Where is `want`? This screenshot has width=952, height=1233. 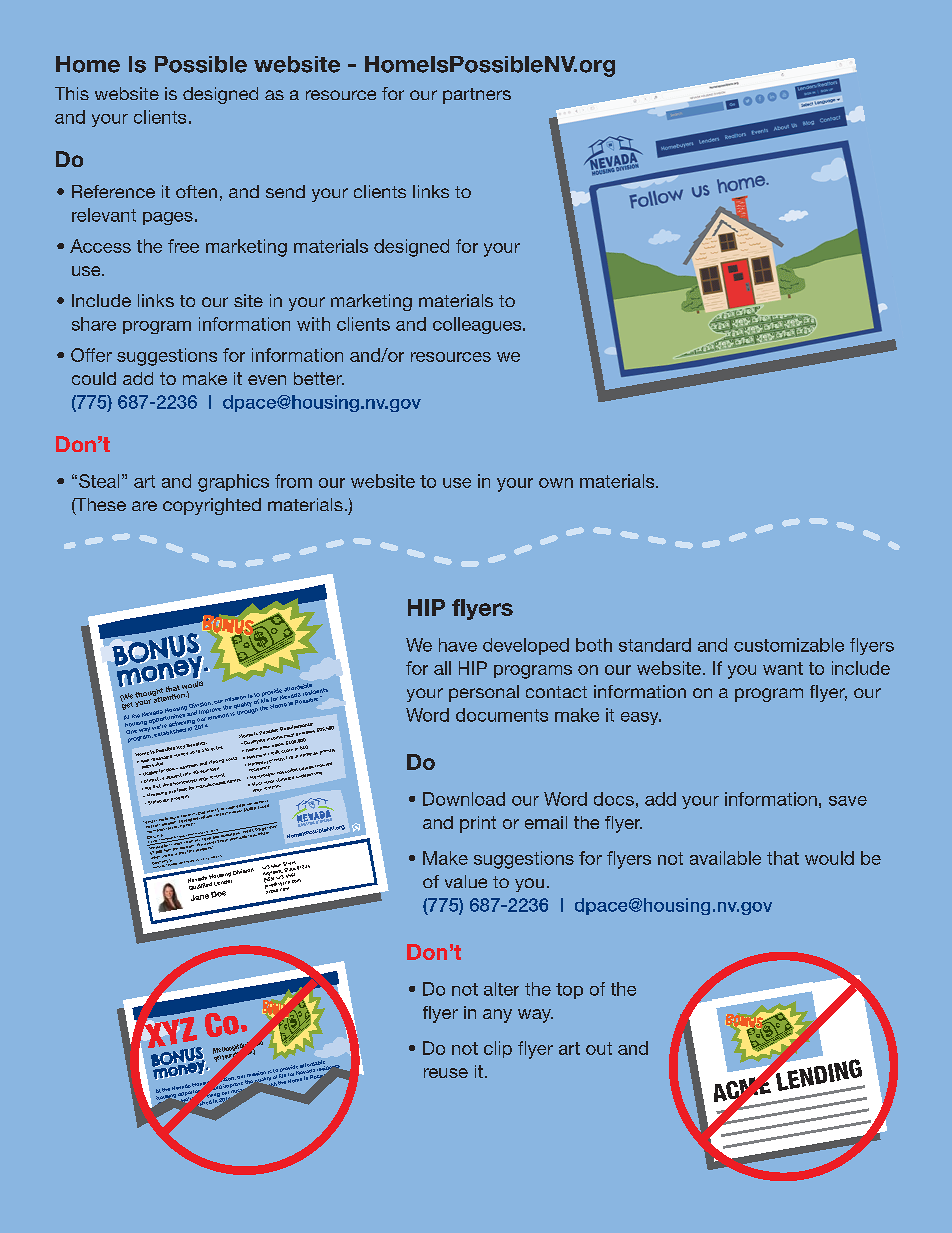
want is located at coordinates (783, 668).
